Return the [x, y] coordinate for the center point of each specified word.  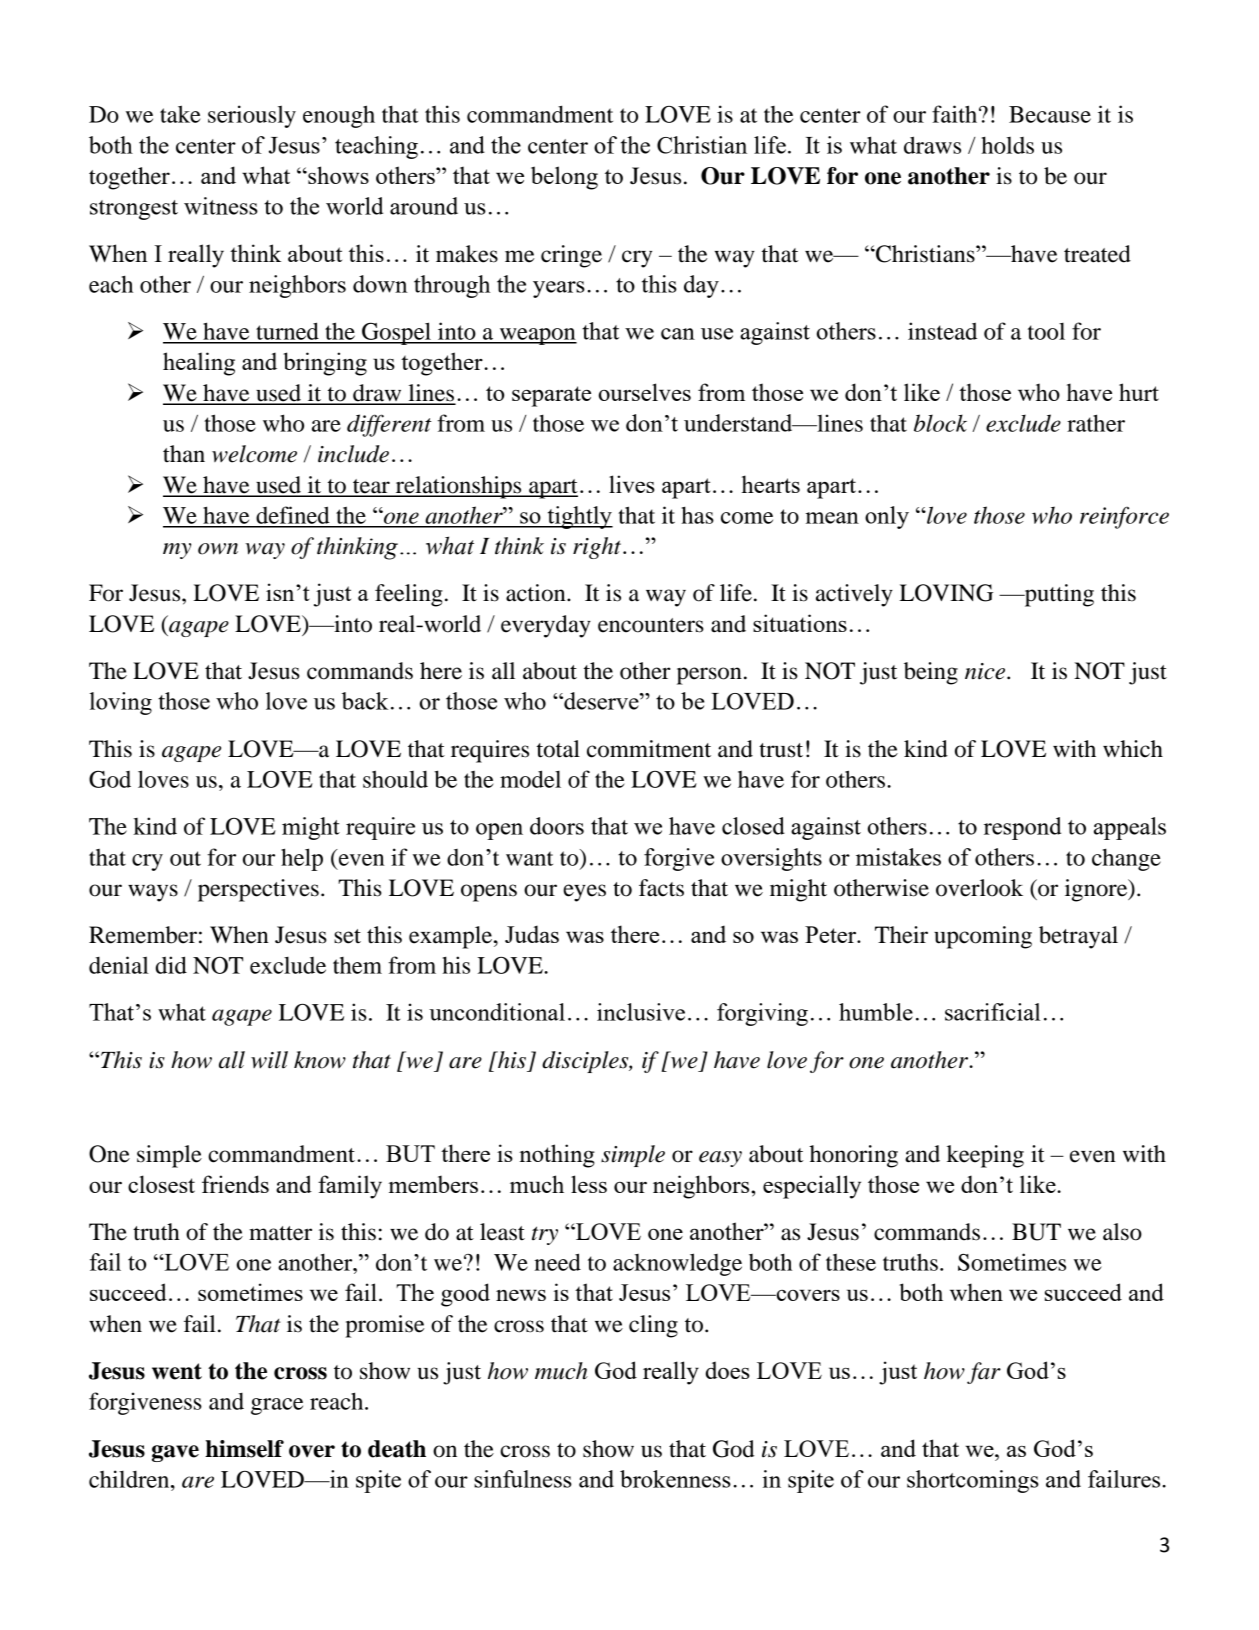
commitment [649, 749]
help [302, 859]
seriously [252, 116]
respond [1022, 828]
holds [1008, 145]
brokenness [675, 1479]
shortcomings [973, 1481]
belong [564, 178]
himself [244, 1449]
